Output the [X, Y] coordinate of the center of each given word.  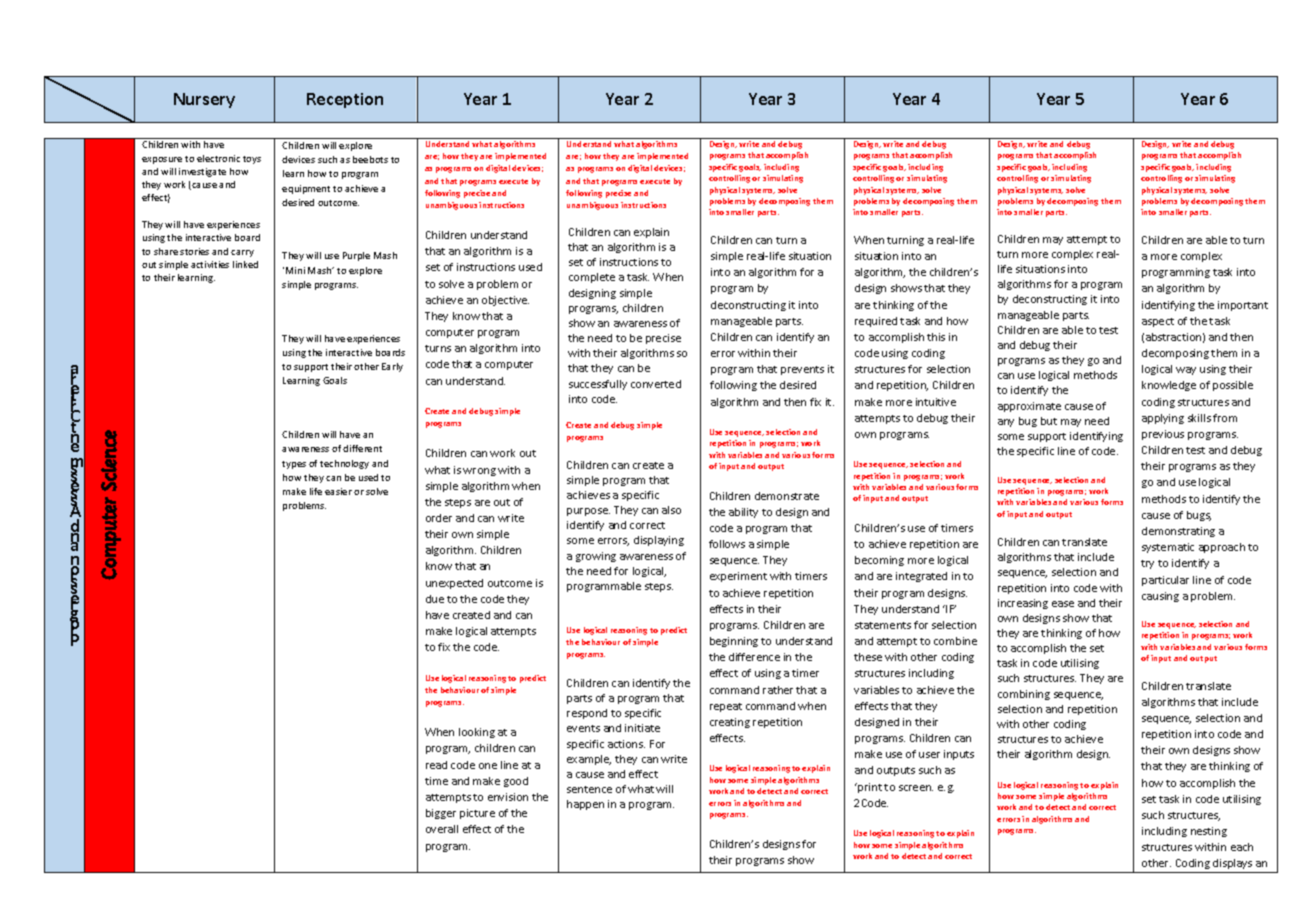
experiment [738, 577]
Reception [345, 100]
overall [442, 829]
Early [392, 367]
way [1186, 371]
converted [656, 384]
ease [1063, 604]
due [435, 599]
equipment [306, 189]
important [1243, 306]
